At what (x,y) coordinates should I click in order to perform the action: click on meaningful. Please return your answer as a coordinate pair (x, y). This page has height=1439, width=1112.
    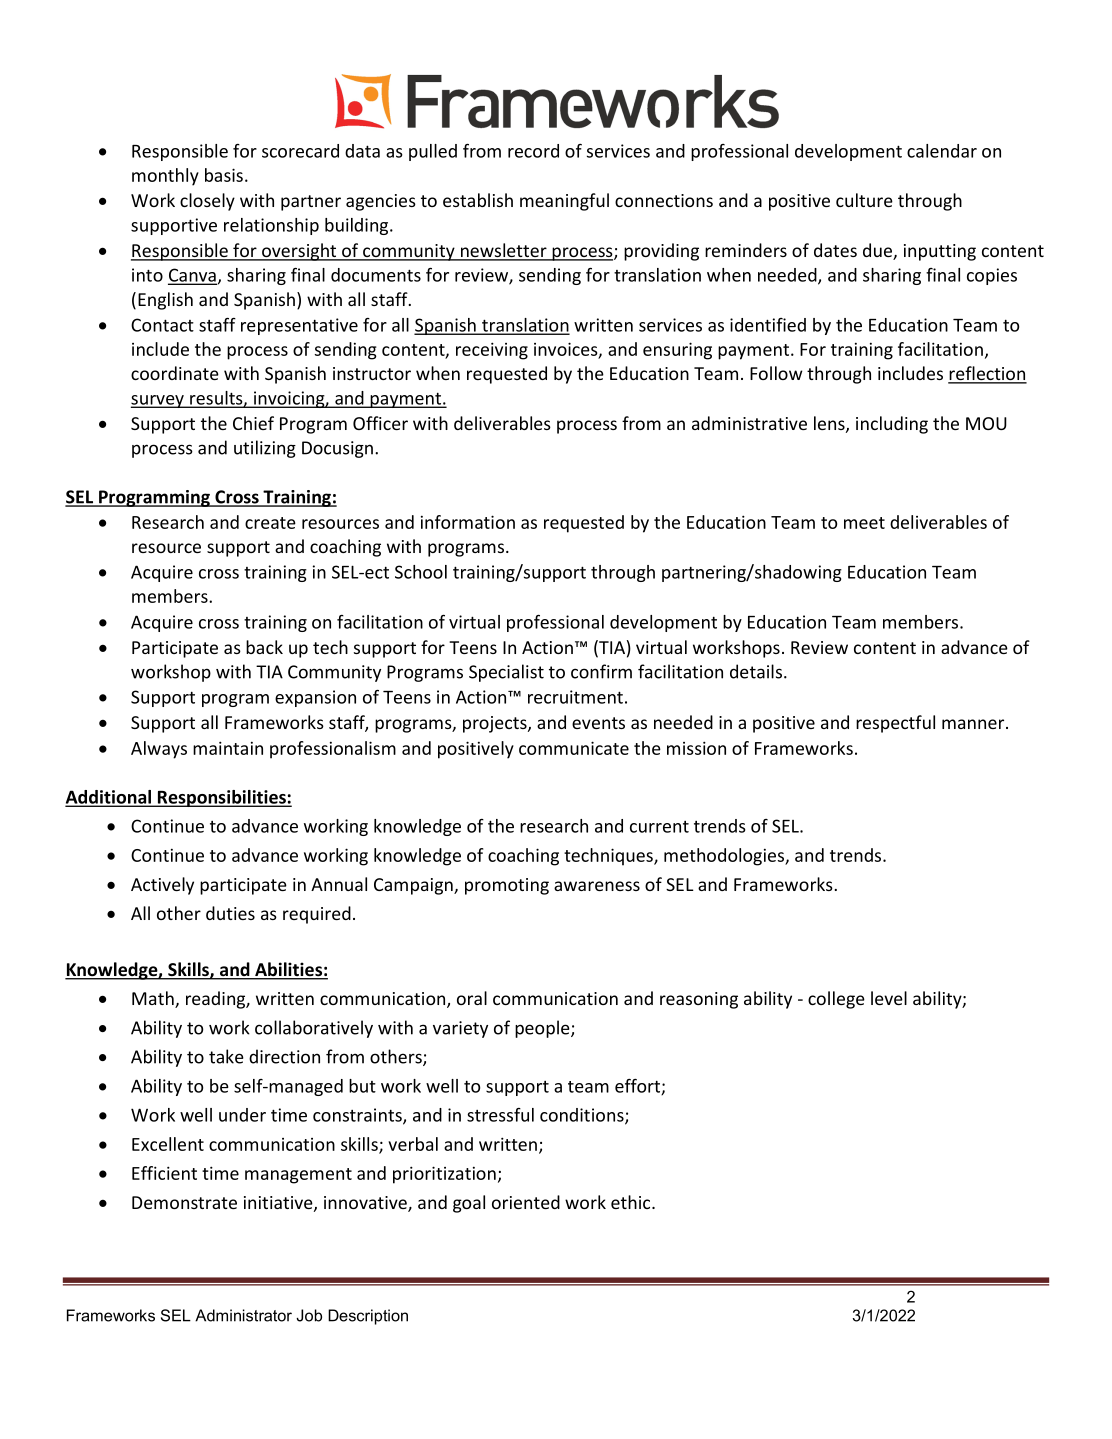
    Looking at the image, I should click on (564, 202).
